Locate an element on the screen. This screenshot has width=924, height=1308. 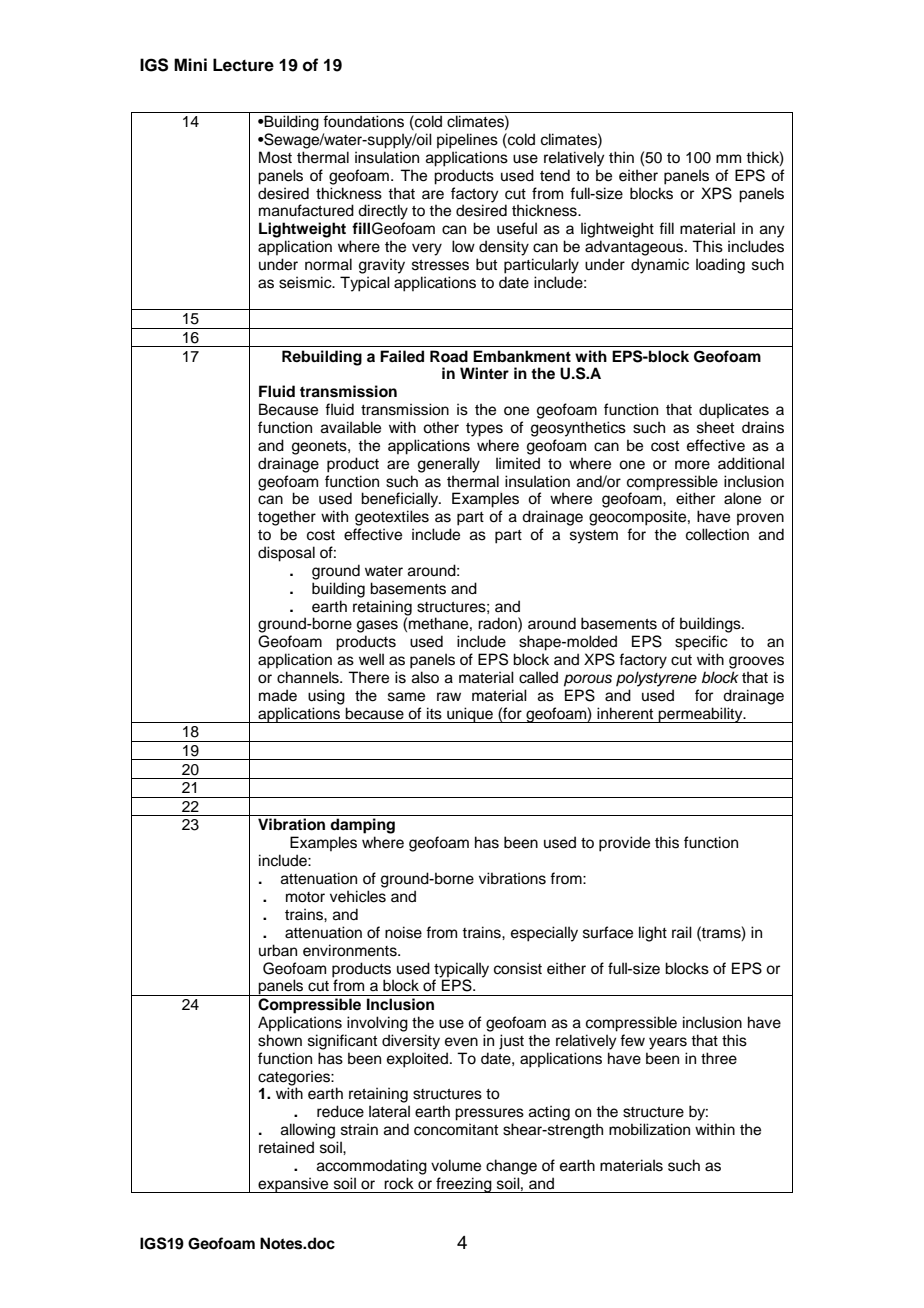
any is located at coordinates (772, 231).
